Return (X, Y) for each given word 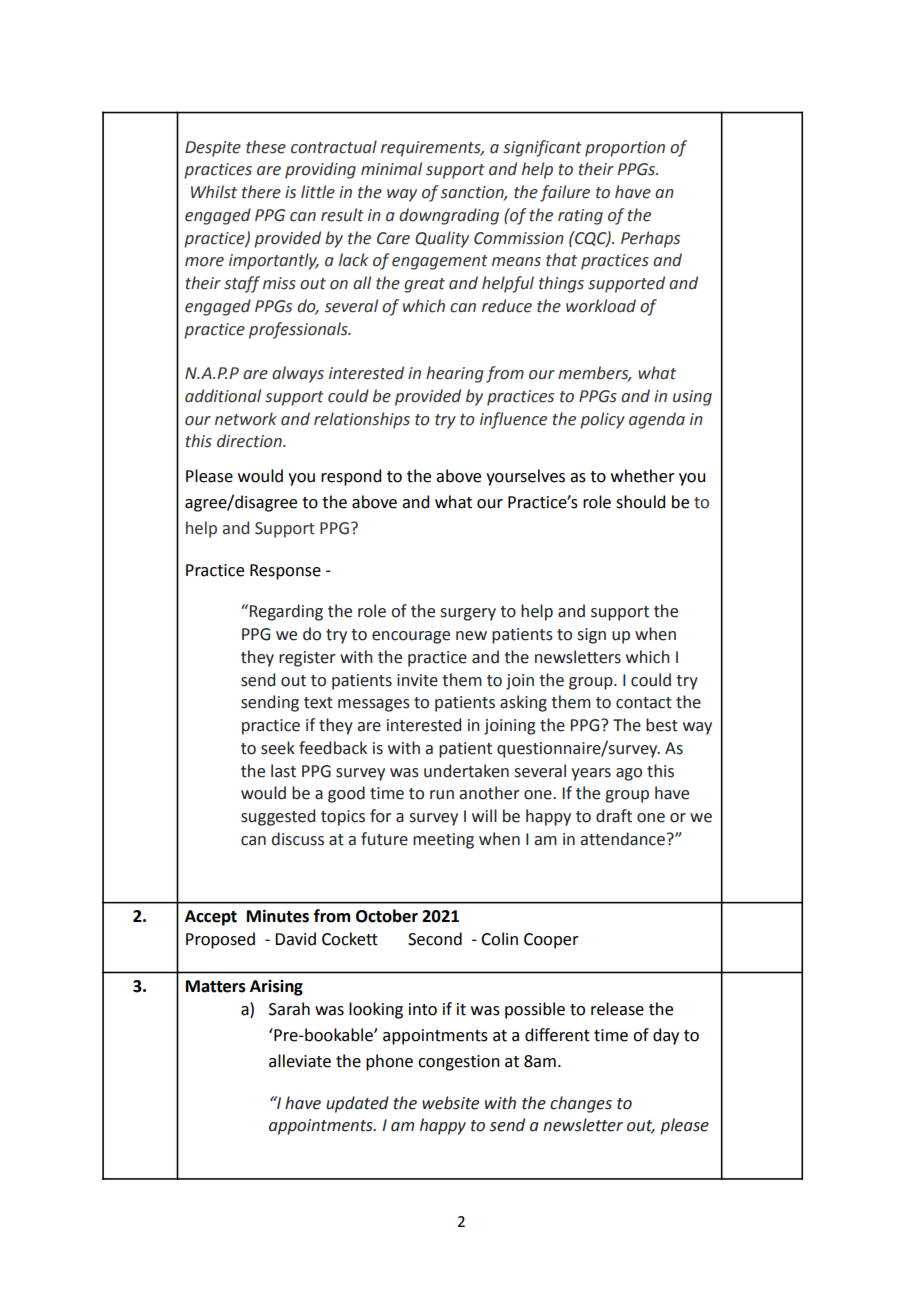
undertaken (466, 771)
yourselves (525, 477)
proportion (625, 149)
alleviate (300, 1061)
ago (629, 774)
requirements (432, 149)
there (261, 192)
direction (250, 441)
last (283, 771)
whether (643, 476)
